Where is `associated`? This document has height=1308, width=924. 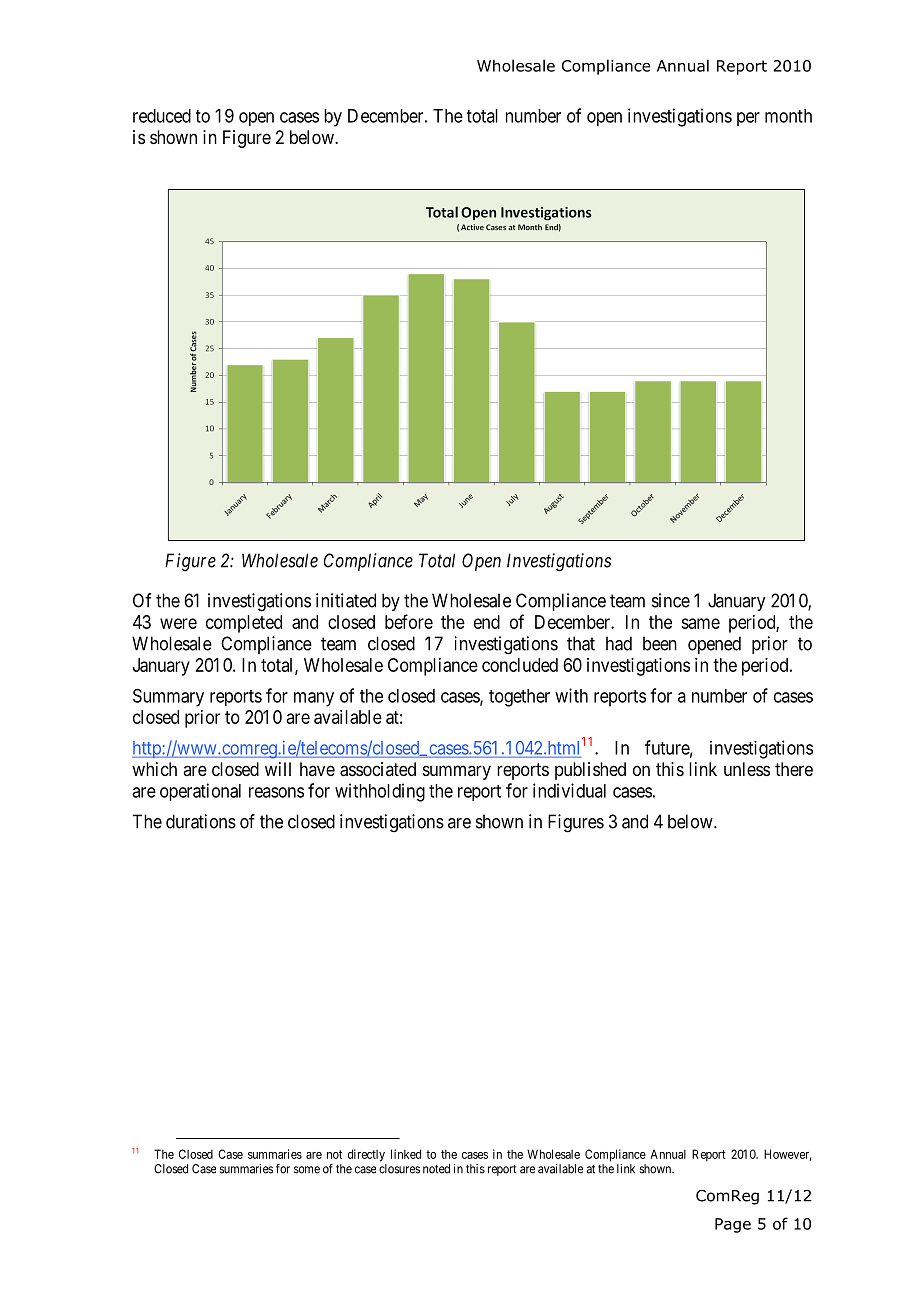 associated is located at coordinates (378, 769).
